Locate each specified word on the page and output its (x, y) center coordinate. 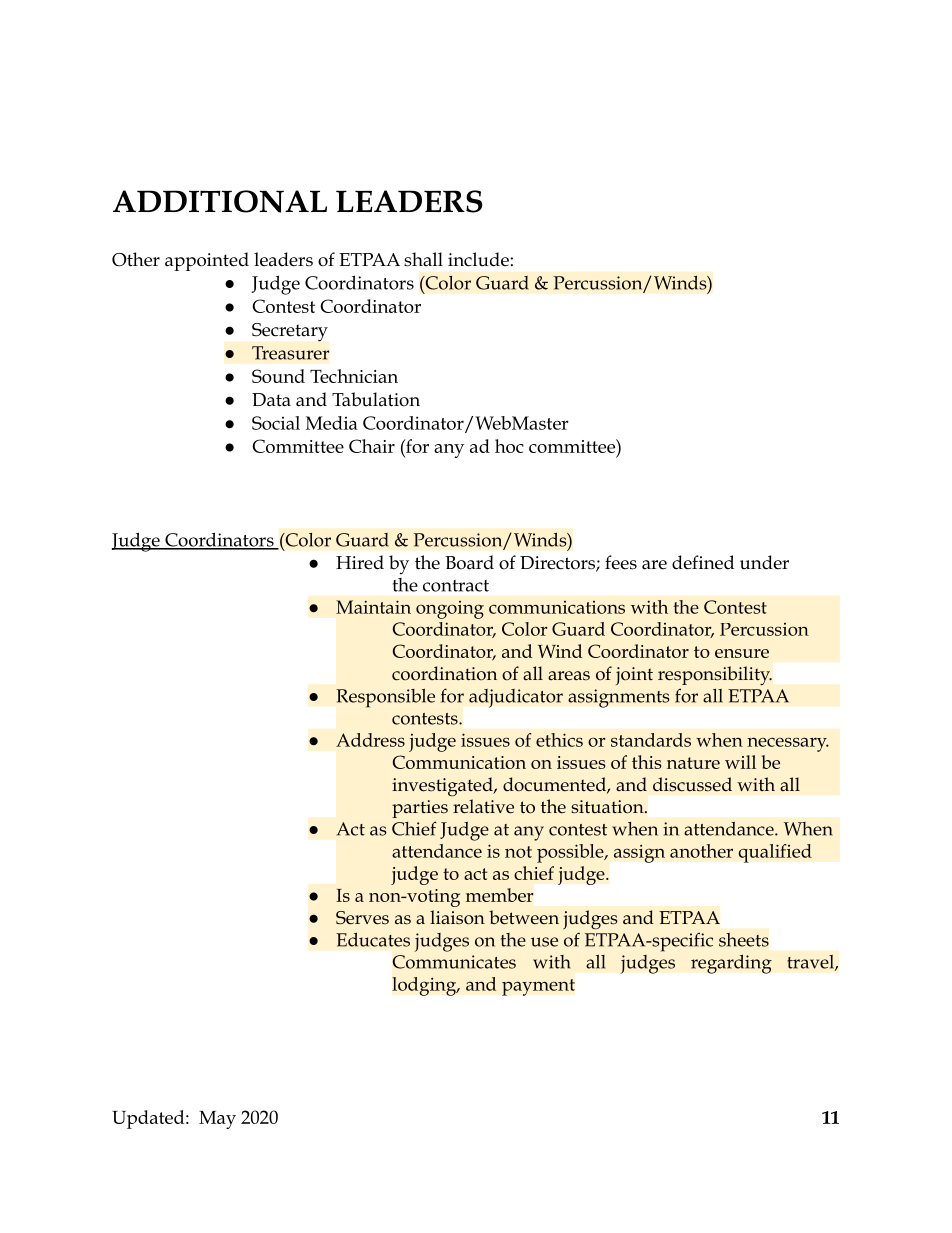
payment (538, 987)
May (217, 1120)
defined (703, 562)
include (478, 259)
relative (483, 806)
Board (469, 562)
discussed (692, 784)
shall (423, 259)
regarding (731, 964)
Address (370, 740)
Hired (360, 562)
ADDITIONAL (220, 201)
